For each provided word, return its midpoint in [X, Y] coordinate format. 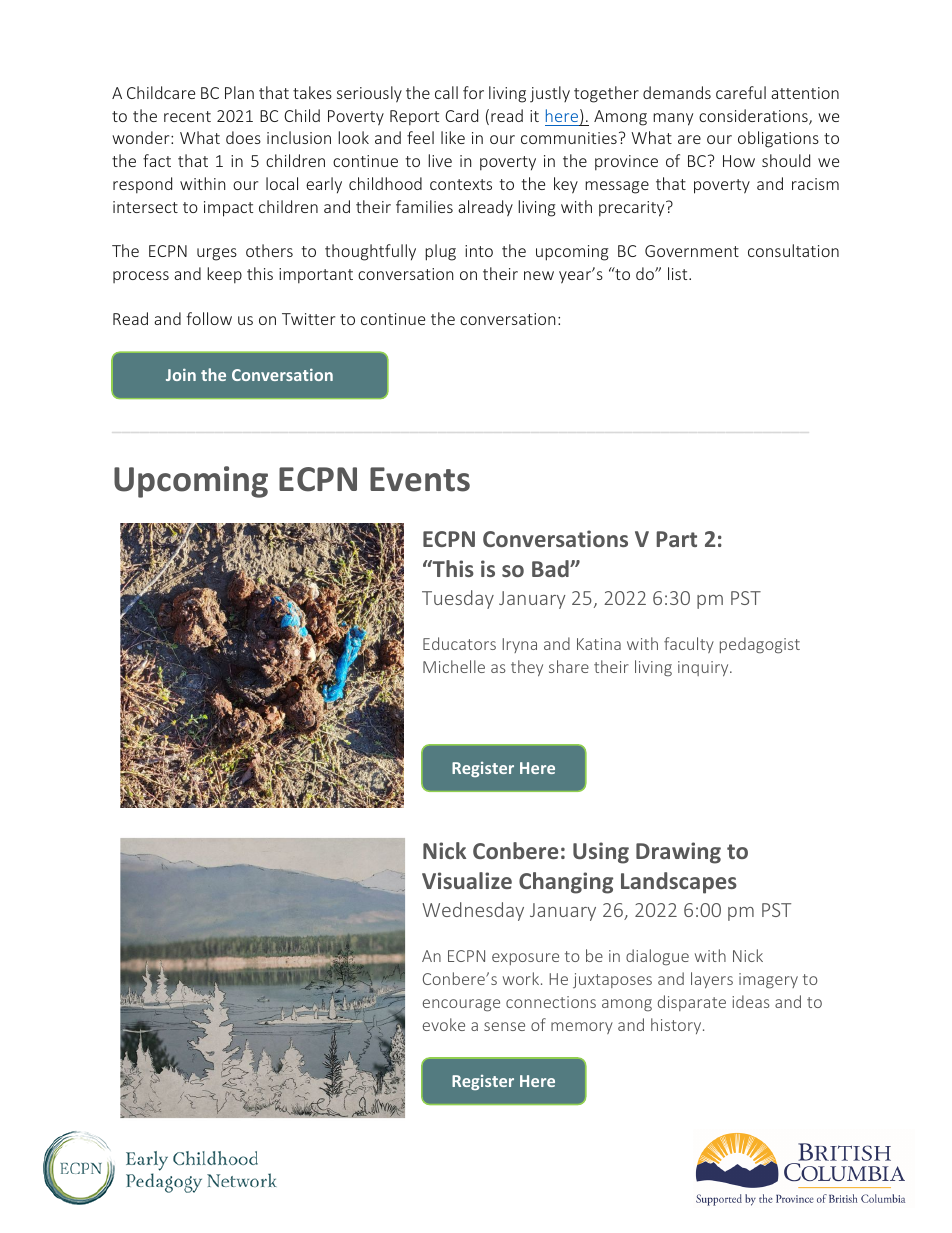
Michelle [454, 666]
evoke [444, 1024]
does [243, 137]
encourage [461, 1005]
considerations [754, 117]
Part [676, 539]
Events [420, 479]
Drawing [678, 853]
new [539, 275]
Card [461, 115]
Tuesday [458, 599]
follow [209, 318]
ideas [751, 1001]
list [679, 273]
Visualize [467, 880]
